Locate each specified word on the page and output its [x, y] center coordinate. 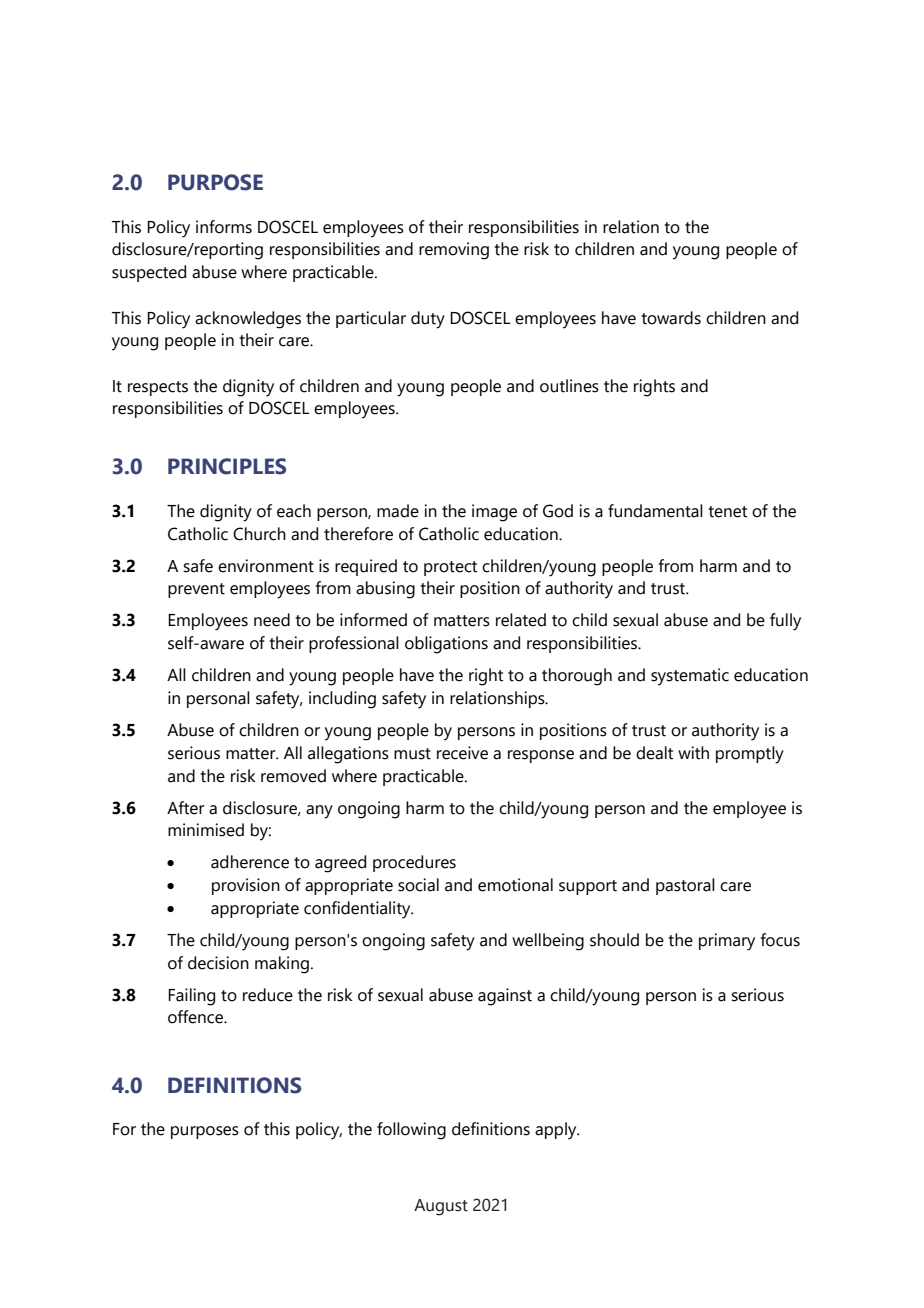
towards [671, 318]
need [272, 620]
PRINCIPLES [227, 466]
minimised [206, 830]
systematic [690, 677]
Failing [191, 997]
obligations [446, 645]
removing [454, 251]
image [494, 513]
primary [727, 942]
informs [224, 227]
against [505, 997]
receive [462, 753]
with [693, 753]
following [411, 1131]
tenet [727, 512]
